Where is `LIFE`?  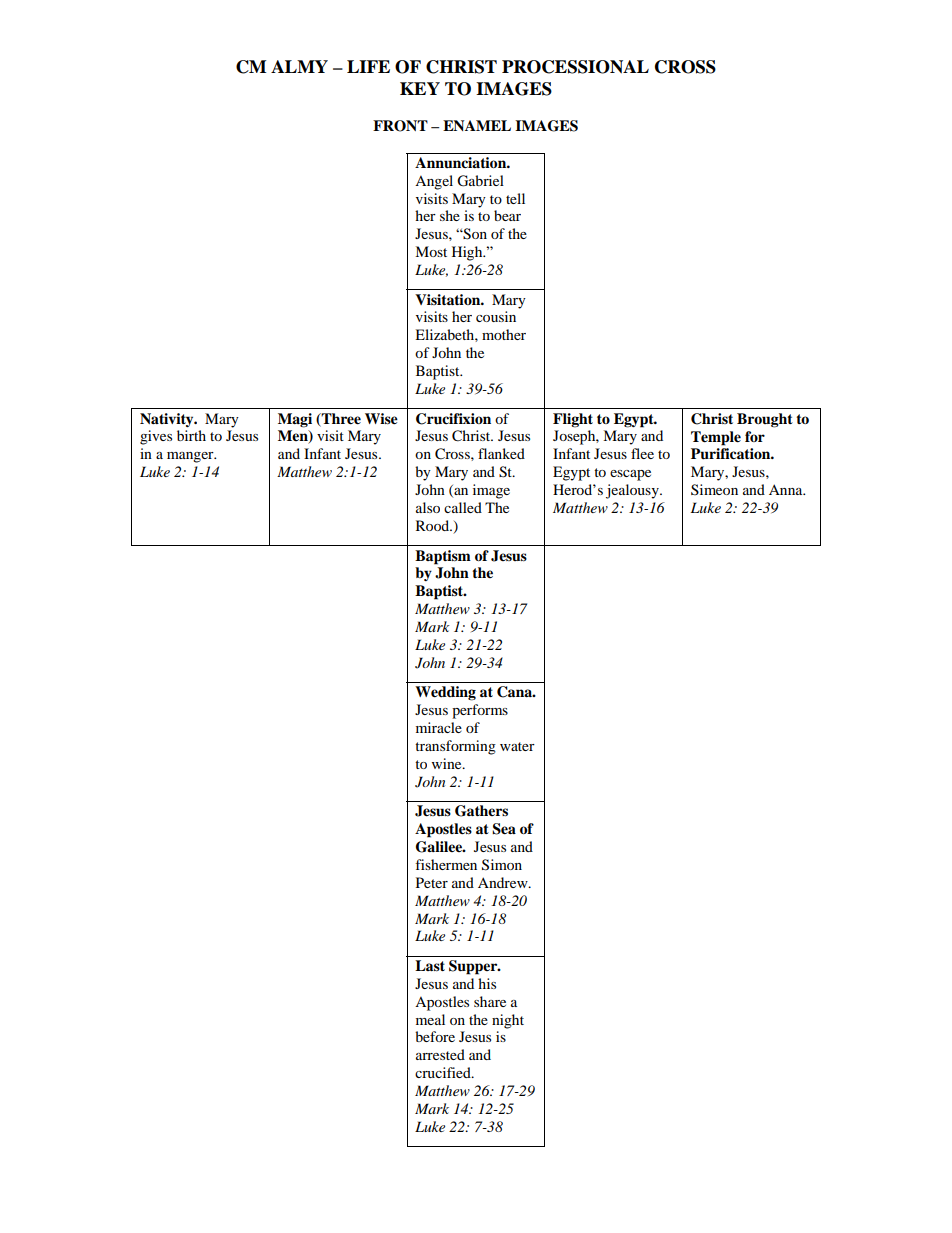
LIFE is located at coordinates (368, 66).
